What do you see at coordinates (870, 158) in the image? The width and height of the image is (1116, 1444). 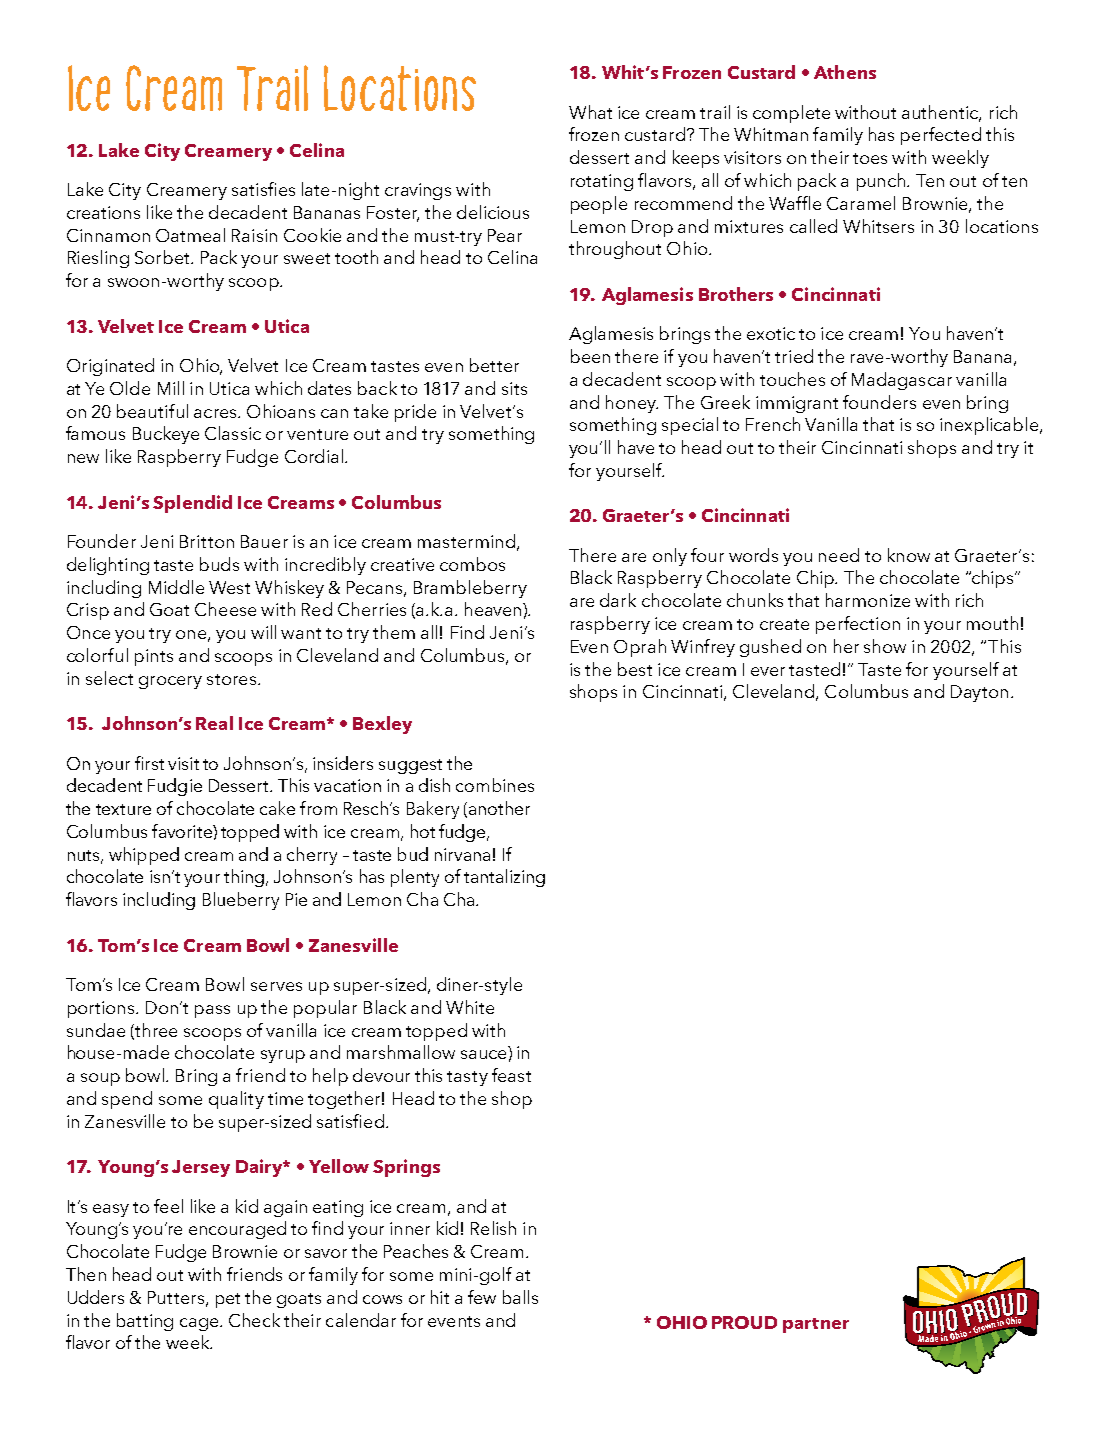 I see `toes` at bounding box center [870, 158].
